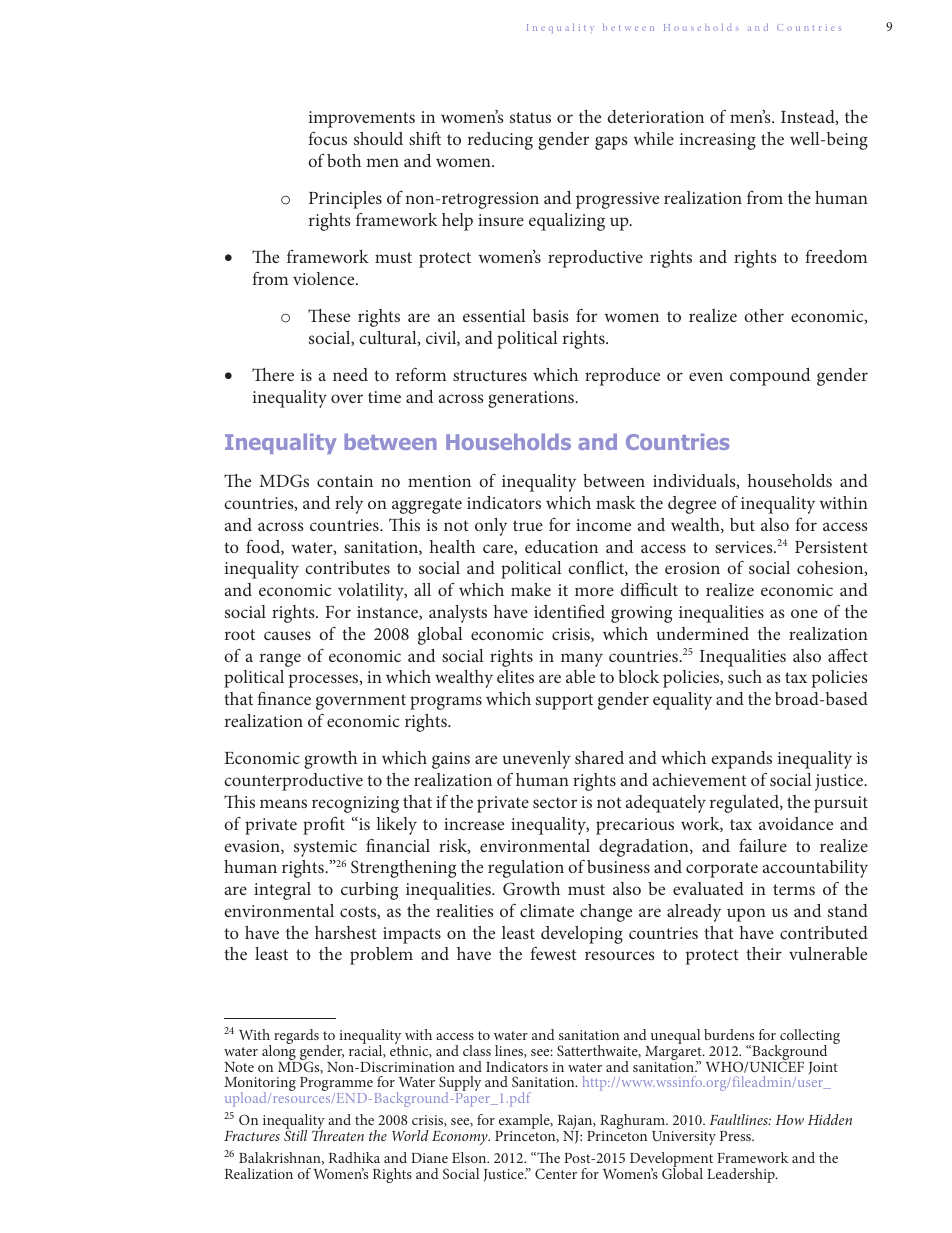  What do you see at coordinates (295, 1134) in the screenshot?
I see `Still` at bounding box center [295, 1134].
